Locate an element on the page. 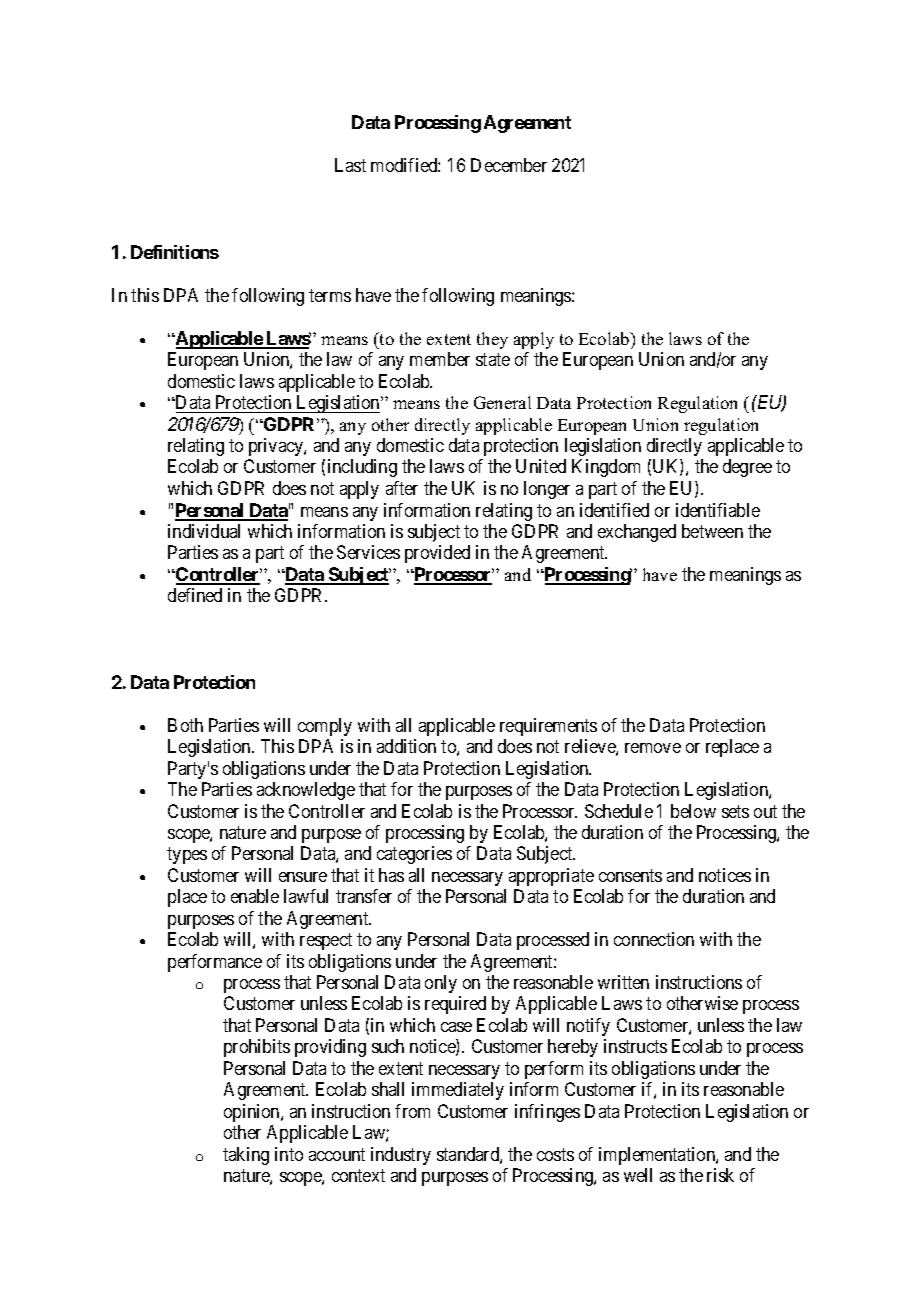 Image resolution: width=924 pixels, height=1308 pixels. acknowledge is located at coordinates (306, 791).
